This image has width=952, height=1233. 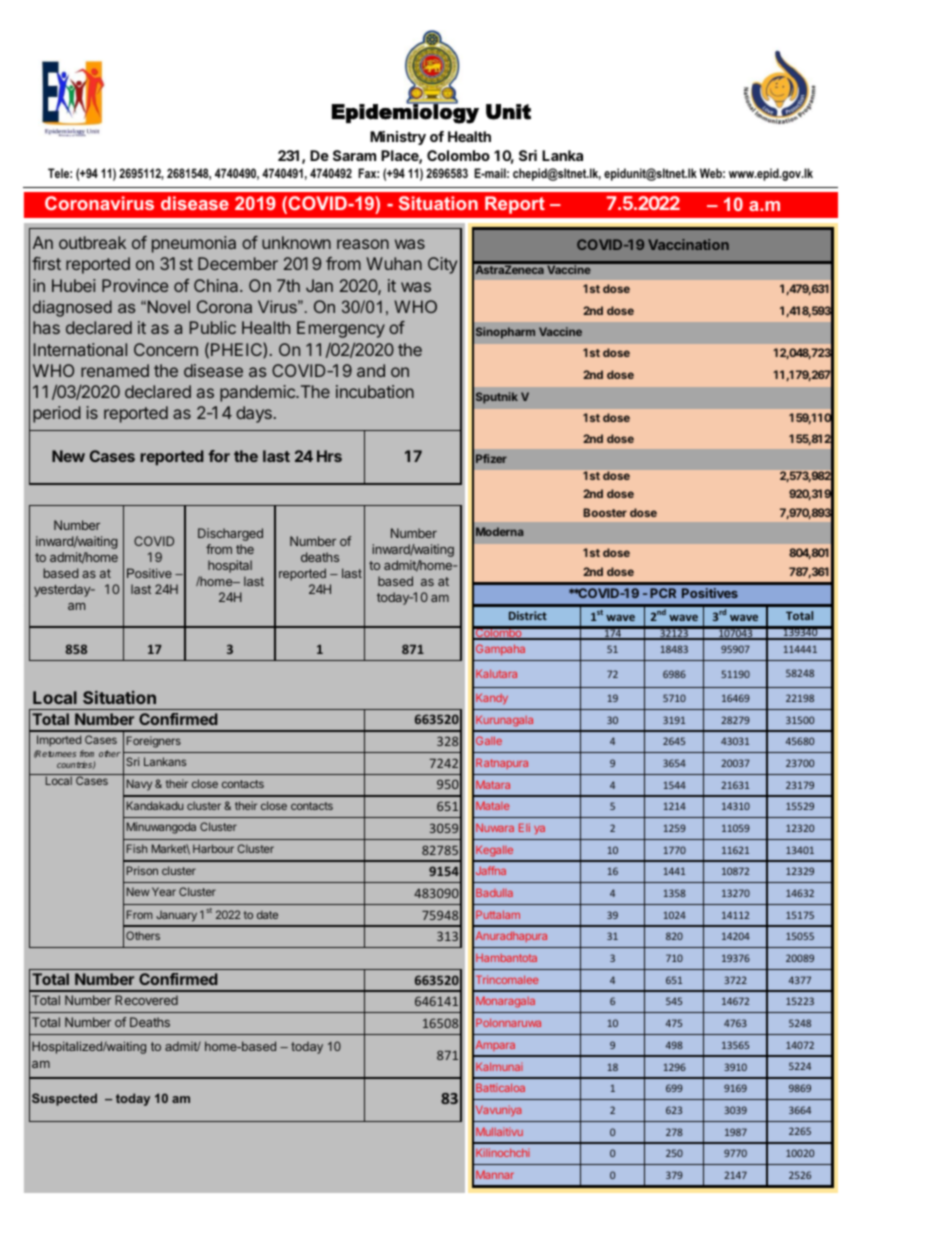 I want to click on Vaccination, so click(x=688, y=244).
